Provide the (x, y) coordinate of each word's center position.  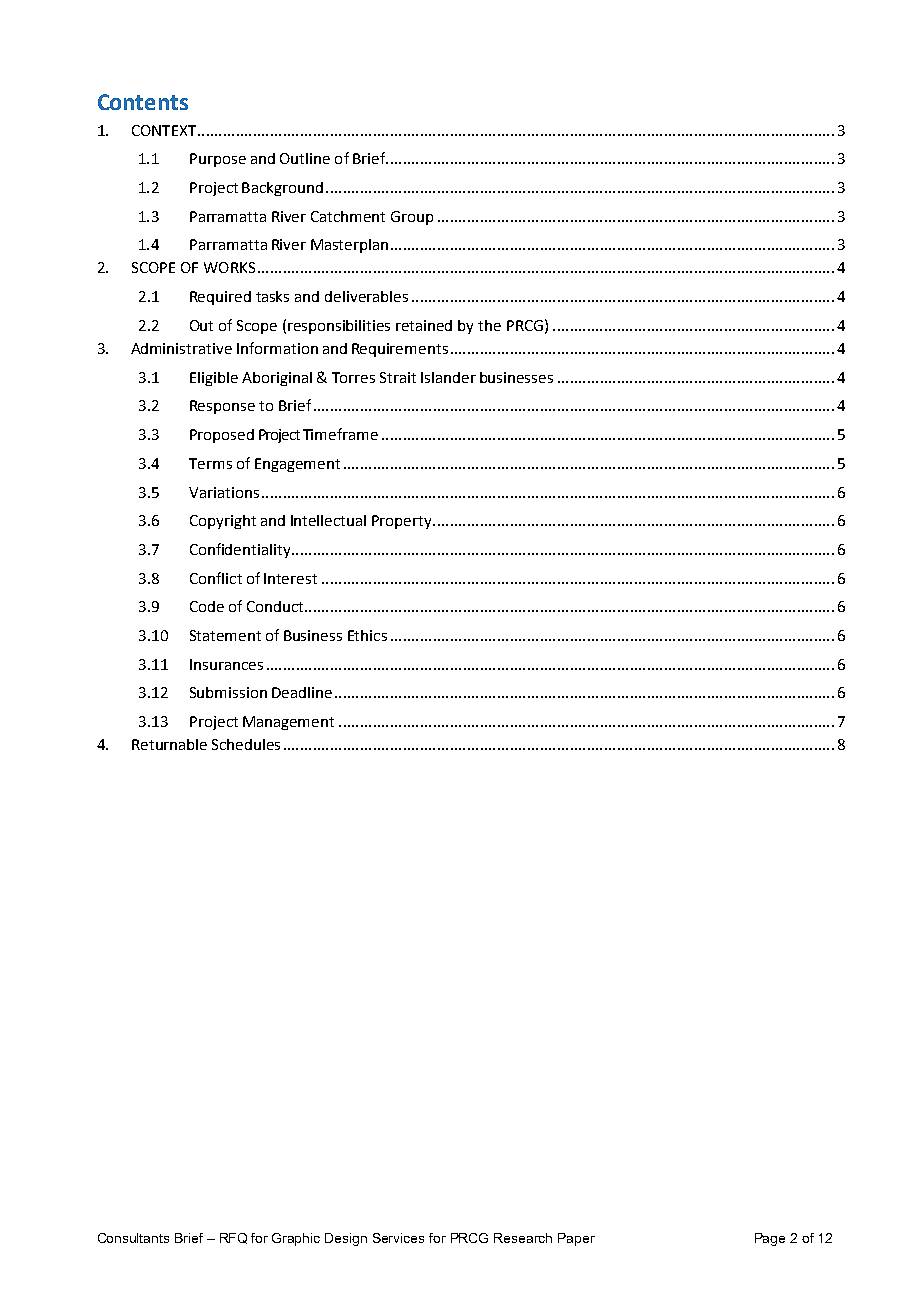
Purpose (218, 160)
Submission (228, 692)
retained (424, 325)
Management (288, 723)
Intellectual (328, 520)
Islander (448, 377)
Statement (225, 635)
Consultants (133, 1238)
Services (398, 1238)
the (489, 325)
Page (770, 1239)
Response (222, 407)
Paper (576, 1239)
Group (412, 218)
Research (523, 1238)
